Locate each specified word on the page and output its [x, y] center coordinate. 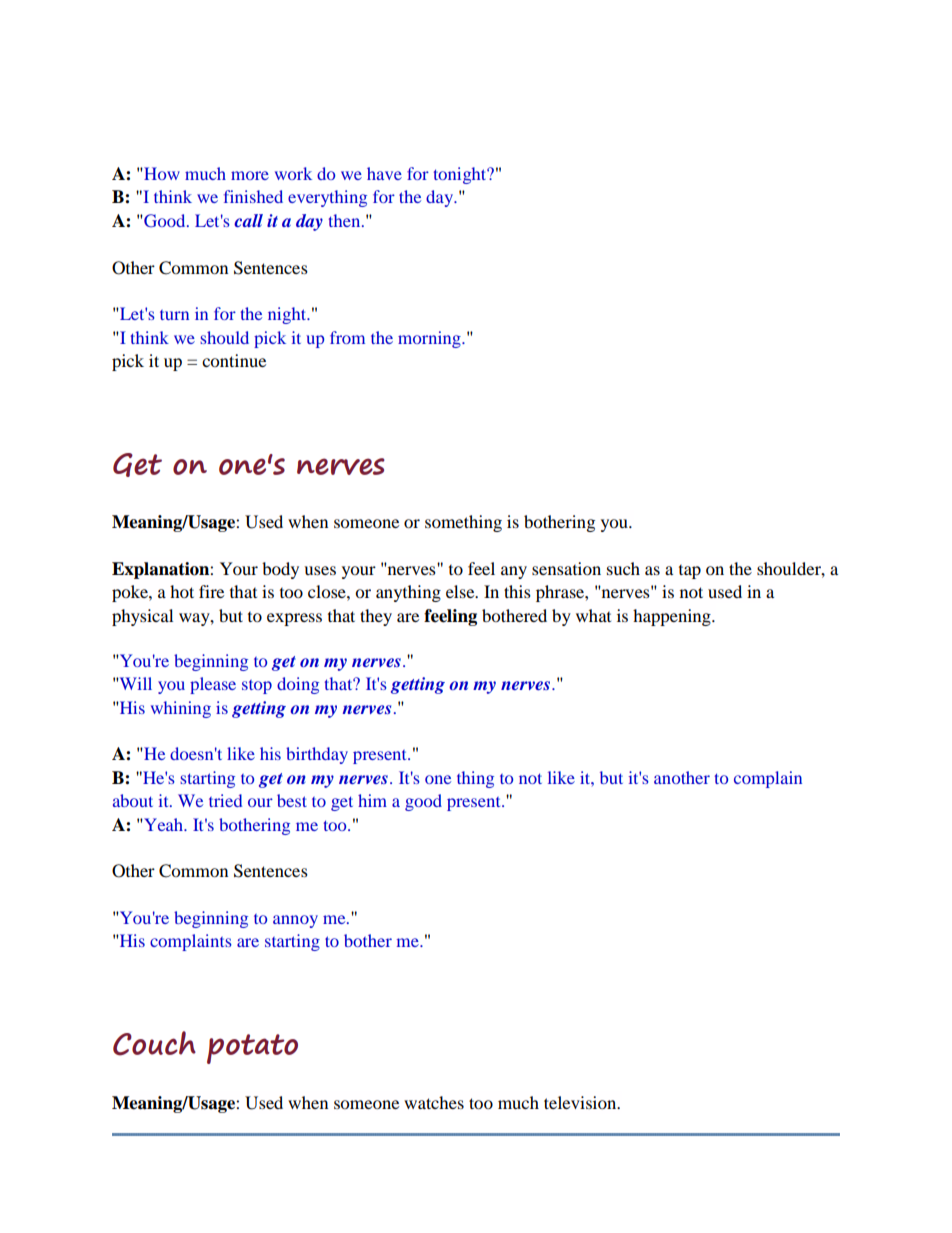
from [347, 337]
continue [234, 360]
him [372, 800]
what [593, 615]
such [623, 568]
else [461, 591]
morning [430, 339]
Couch [154, 1043]
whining [181, 709]
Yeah [163, 824]
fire [211, 591]
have [384, 173]
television [581, 1102]
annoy [295, 921]
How [161, 173]
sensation [566, 568]
